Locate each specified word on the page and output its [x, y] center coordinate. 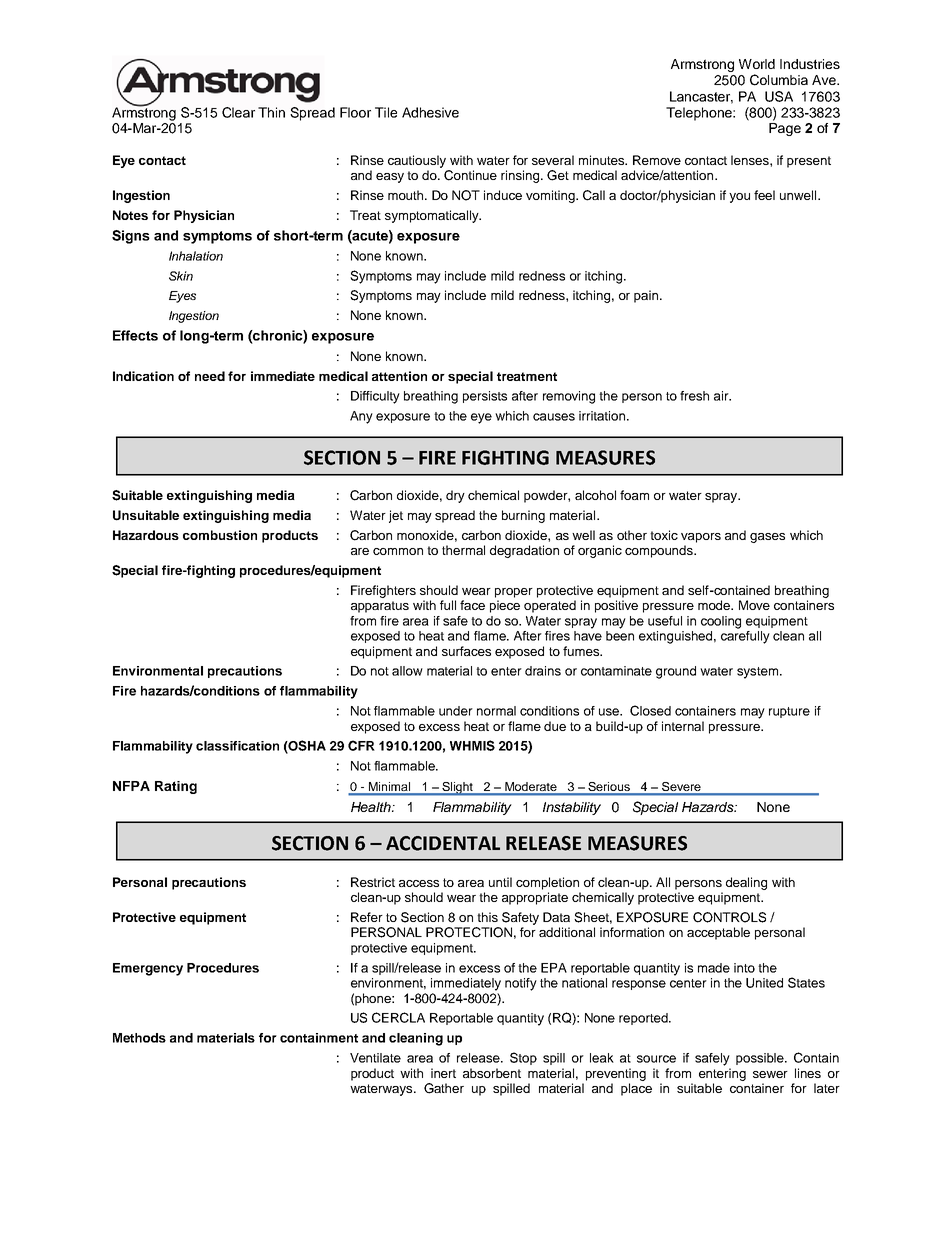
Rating [176, 787]
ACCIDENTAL [443, 843]
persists [485, 397]
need [210, 376]
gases [767, 538]
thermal [463, 550]
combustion [220, 535]
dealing [746, 883]
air [722, 396]
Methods [139, 1038]
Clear [238, 112]
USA [779, 96]
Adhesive [430, 112]
